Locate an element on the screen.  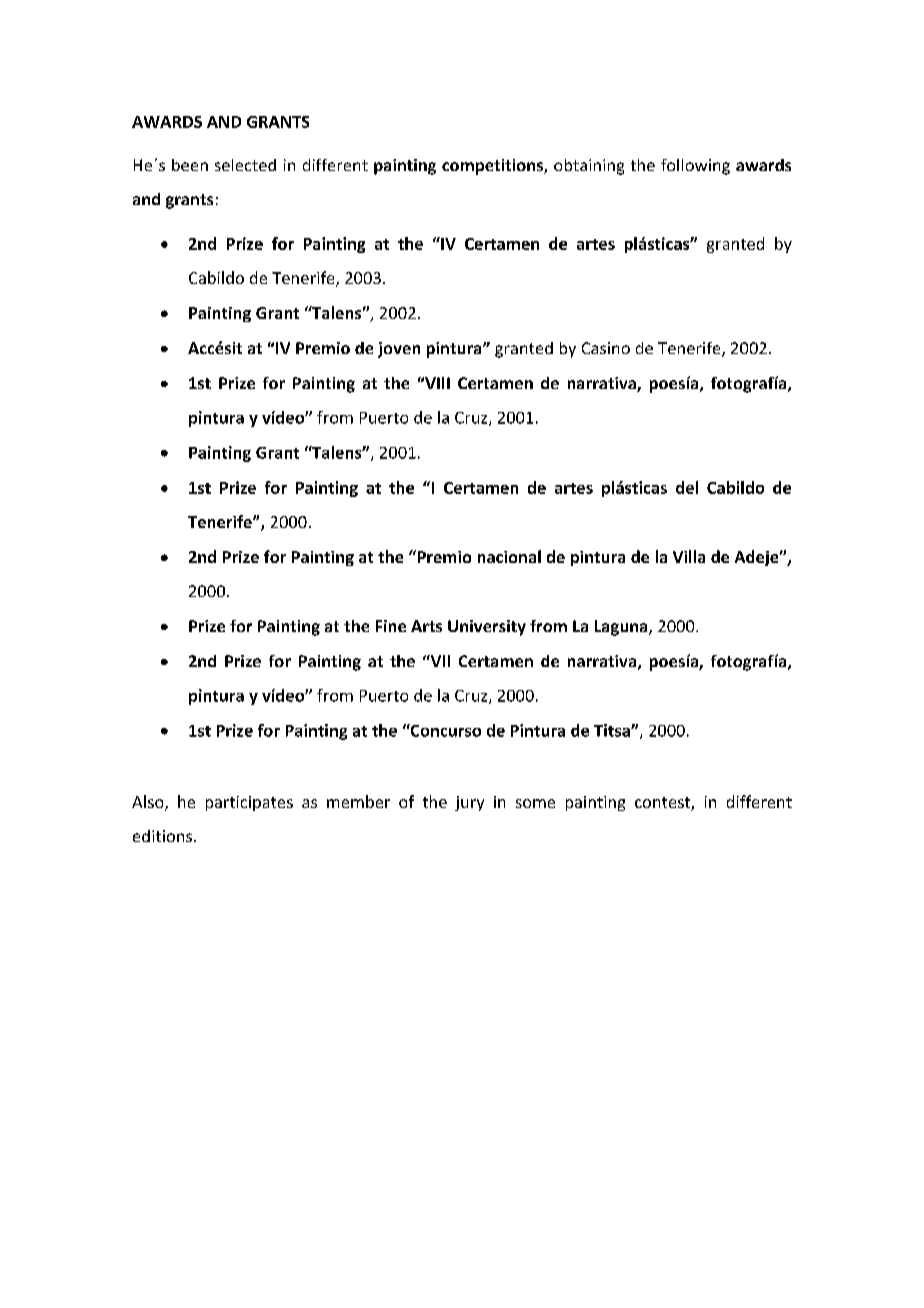
been is located at coordinates (190, 165).
